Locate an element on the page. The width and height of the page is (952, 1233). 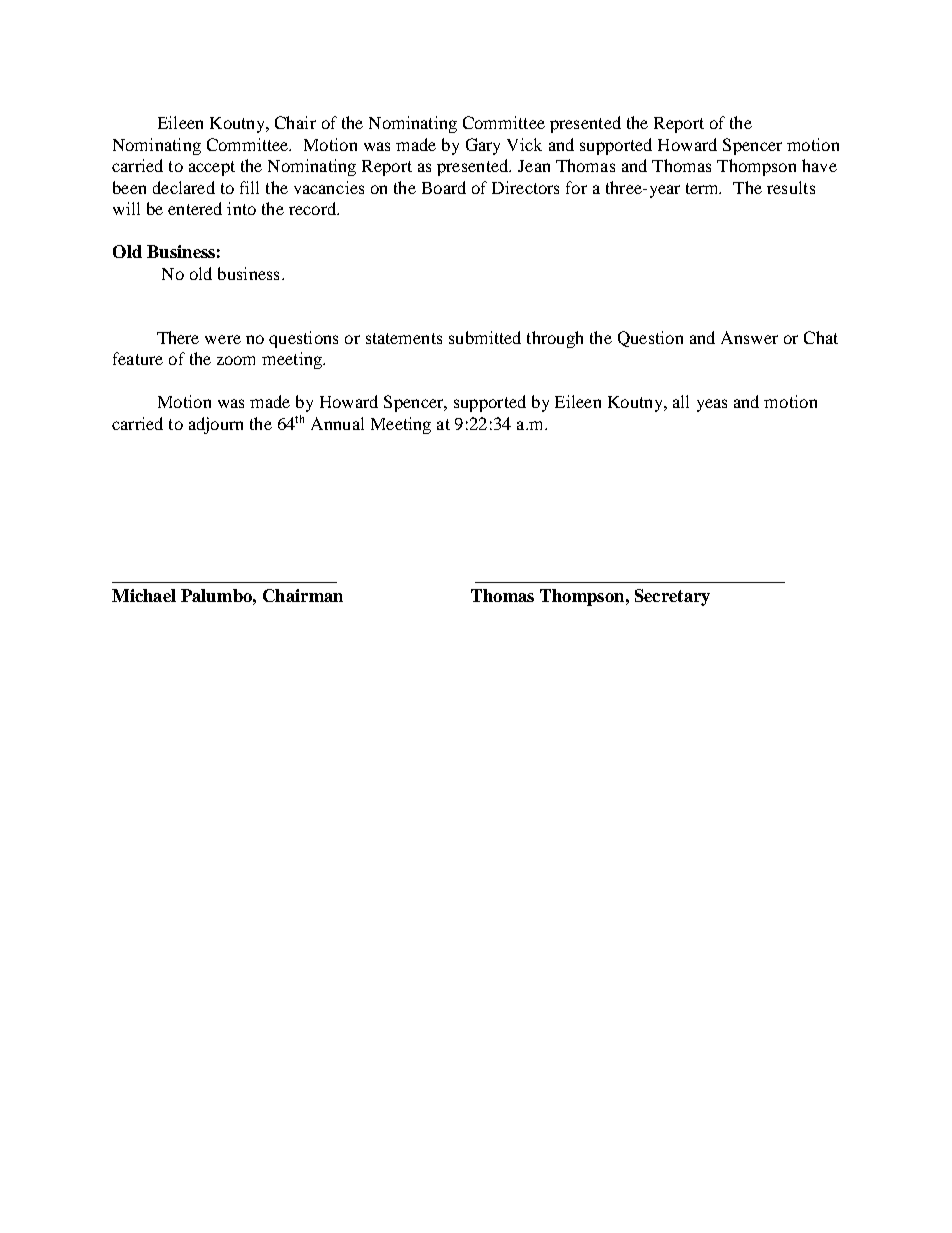
all is located at coordinates (681, 401).
